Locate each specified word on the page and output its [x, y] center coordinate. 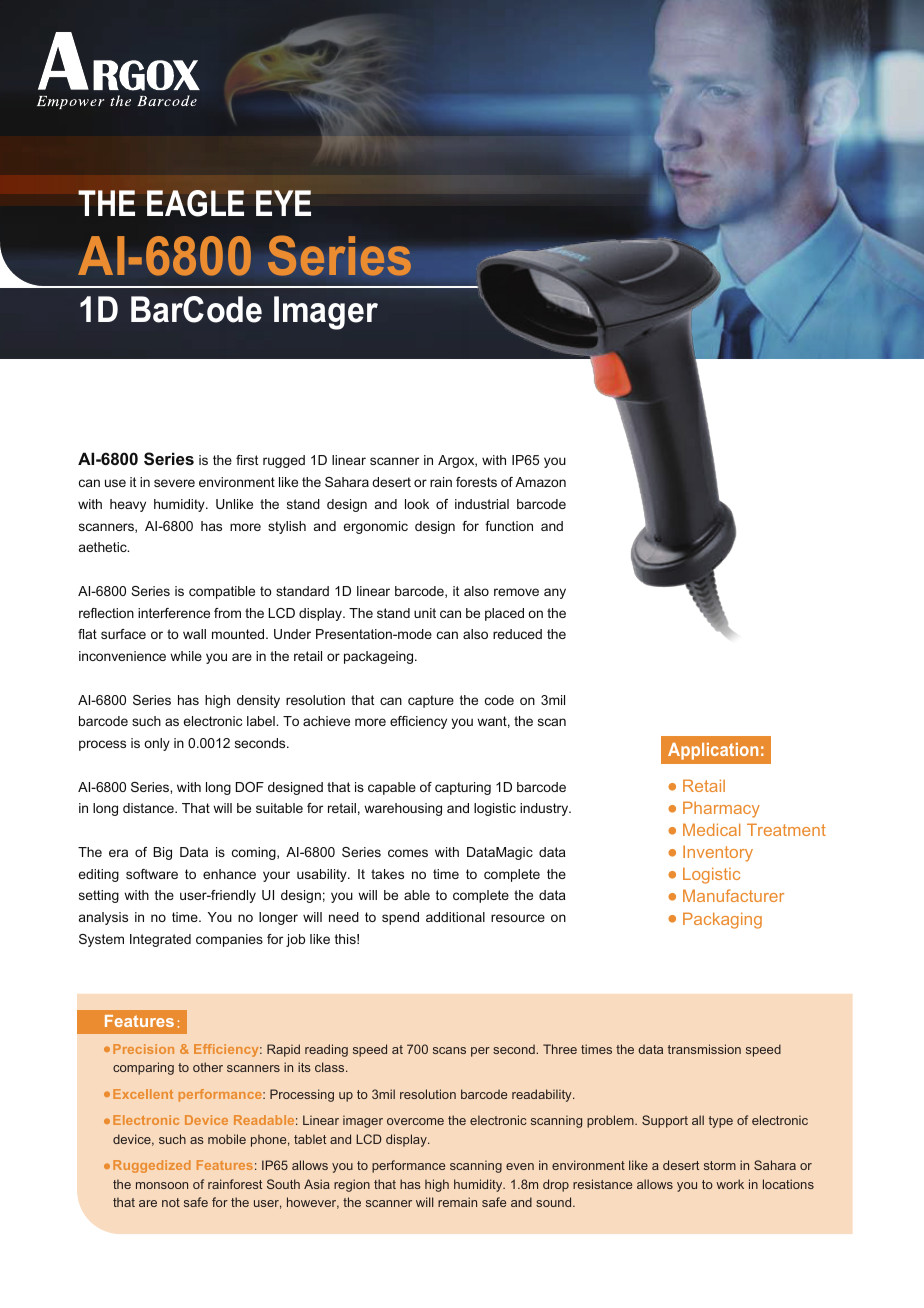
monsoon [162, 1185]
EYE [283, 203]
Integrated [160, 940]
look [417, 504]
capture [431, 701]
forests [476, 482]
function [509, 526]
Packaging [722, 920]
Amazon [540, 482]
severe [174, 483]
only [157, 744]
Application [713, 751]
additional [455, 917]
